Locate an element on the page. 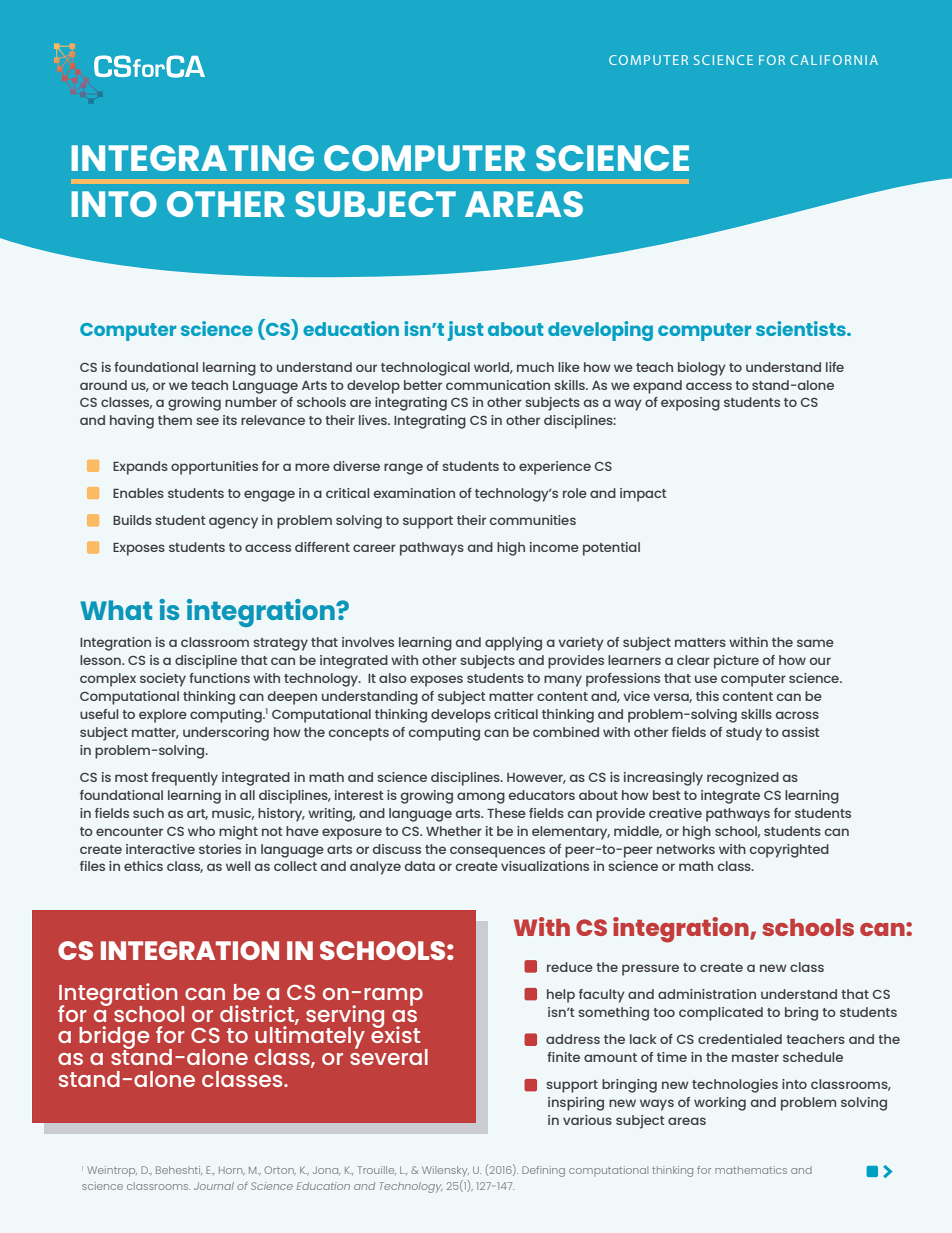 The height and width of the page is (1233, 952). among is located at coordinates (481, 798).
